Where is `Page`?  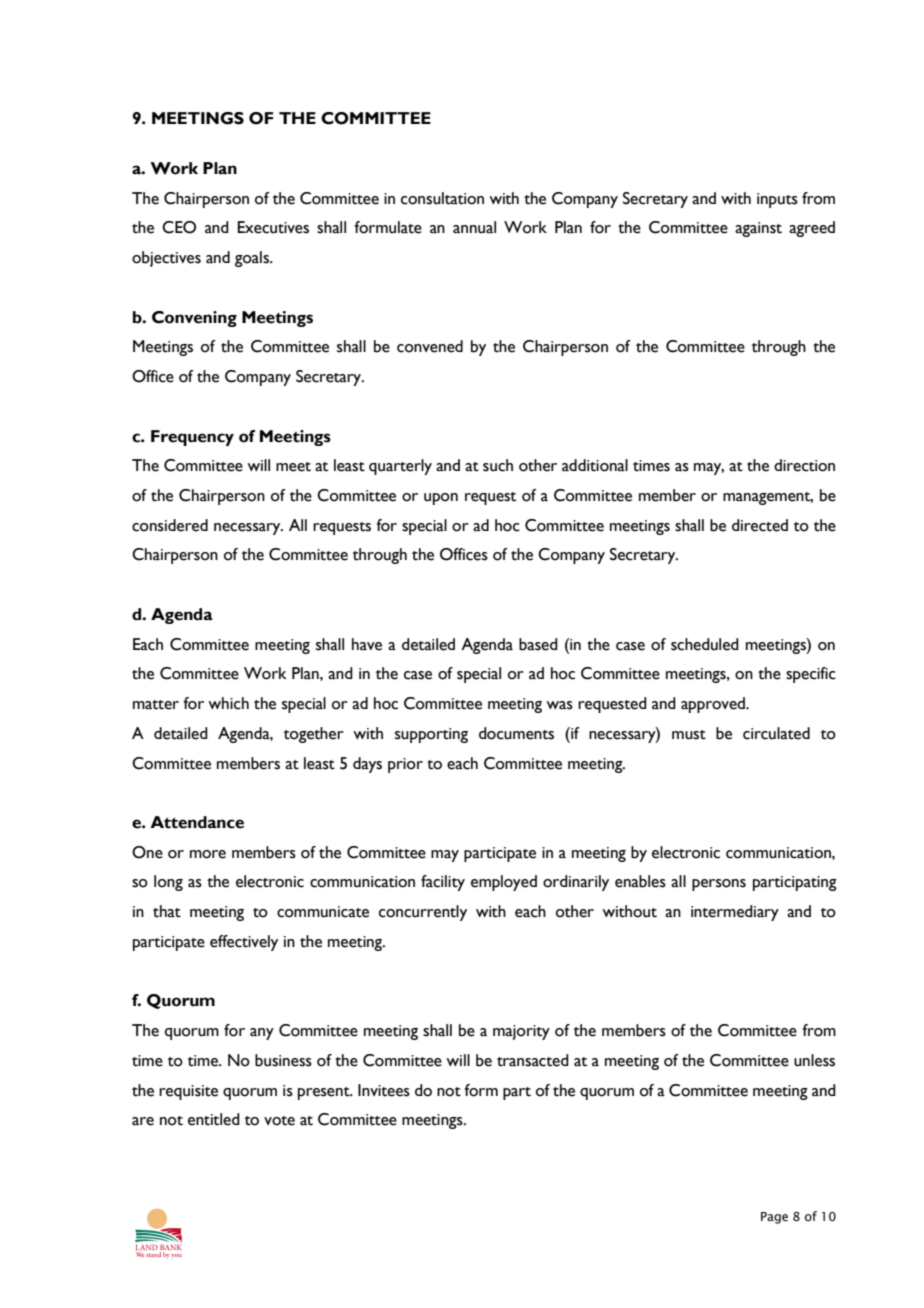 Page is located at coordinates (774, 1218).
